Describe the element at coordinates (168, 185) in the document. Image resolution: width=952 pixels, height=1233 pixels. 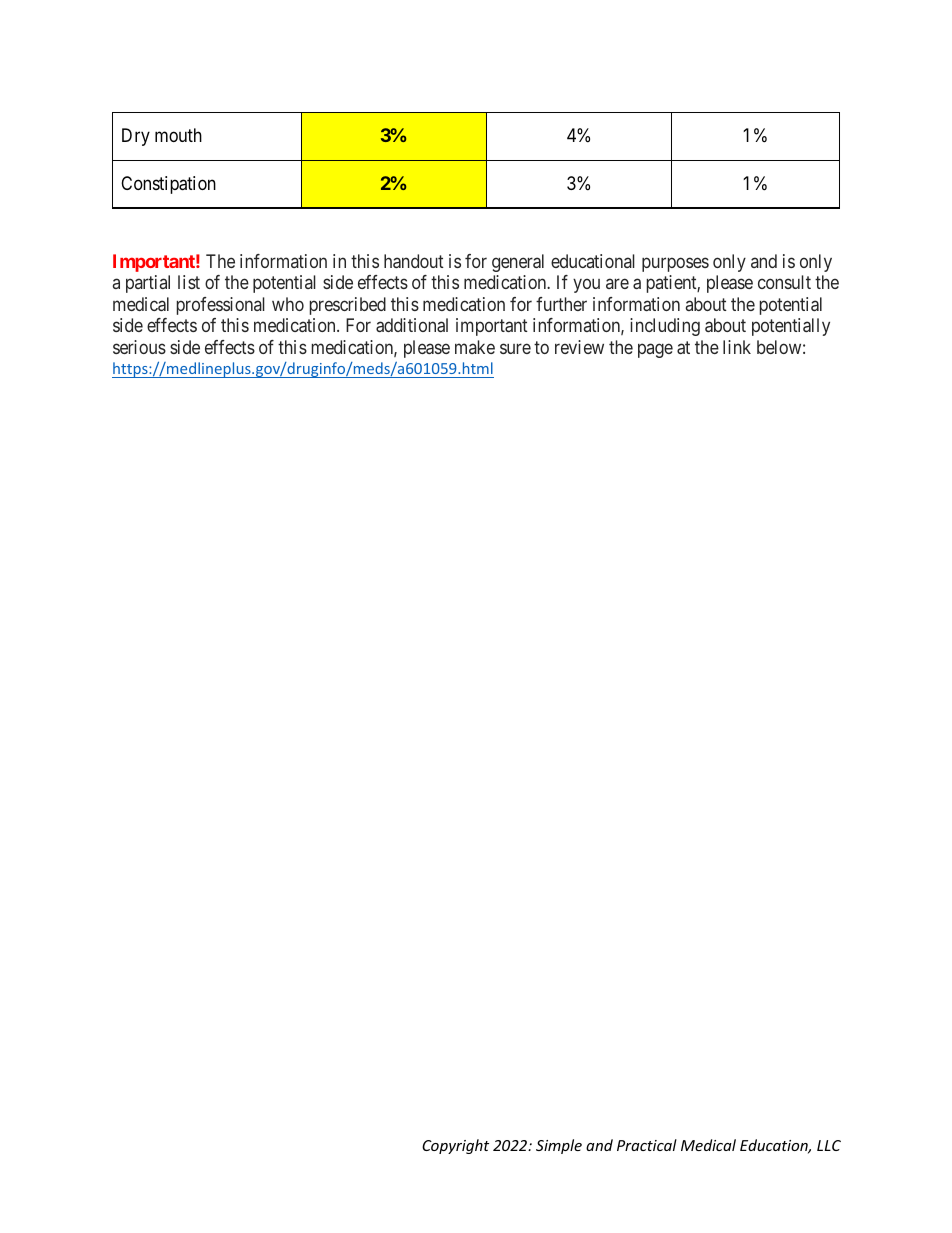
I see `Constipation` at that location.
